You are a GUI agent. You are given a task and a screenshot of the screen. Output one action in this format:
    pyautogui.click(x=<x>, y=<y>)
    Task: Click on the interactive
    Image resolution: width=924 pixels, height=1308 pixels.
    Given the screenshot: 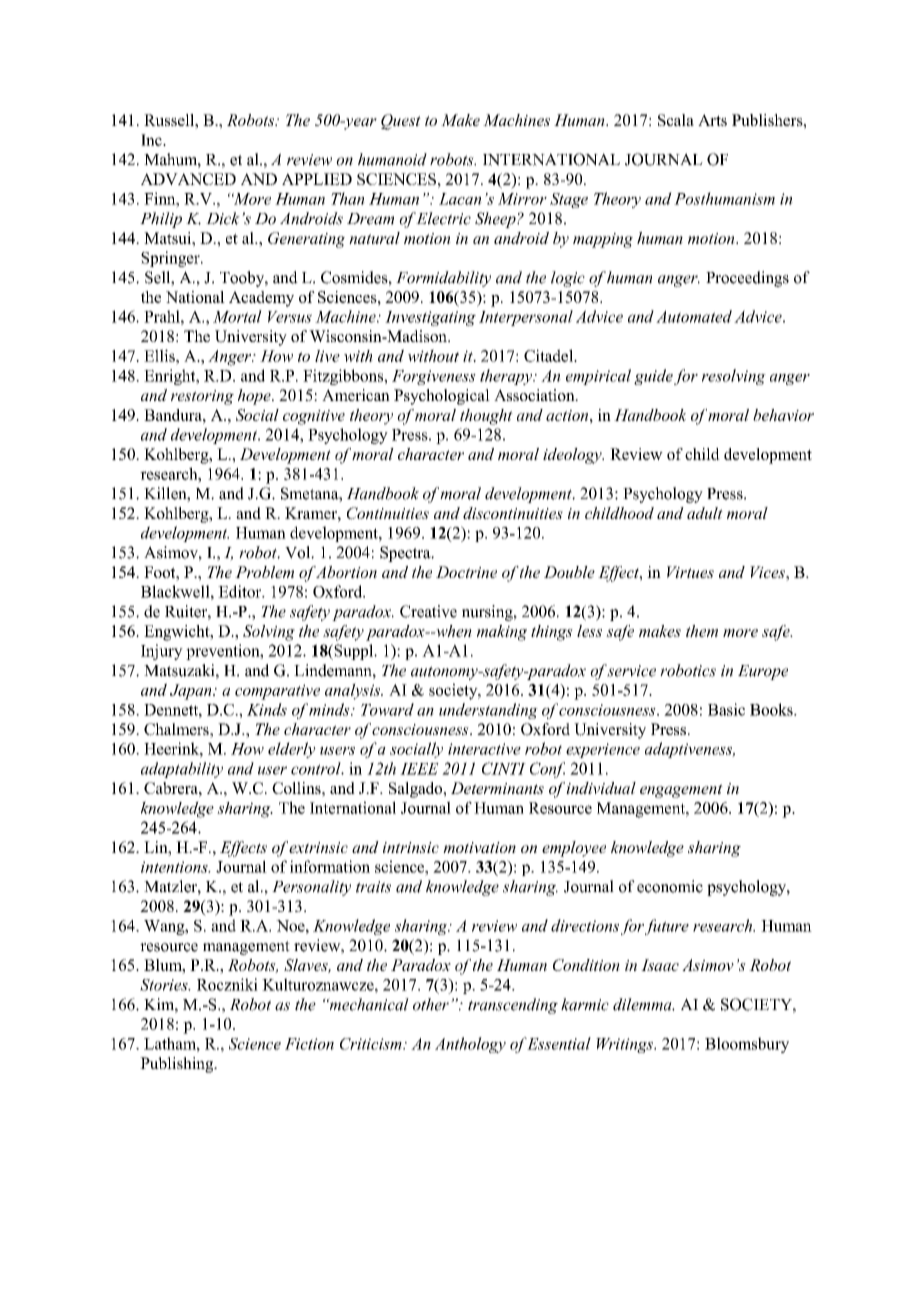 What is the action you would take?
    pyautogui.click(x=484, y=749)
